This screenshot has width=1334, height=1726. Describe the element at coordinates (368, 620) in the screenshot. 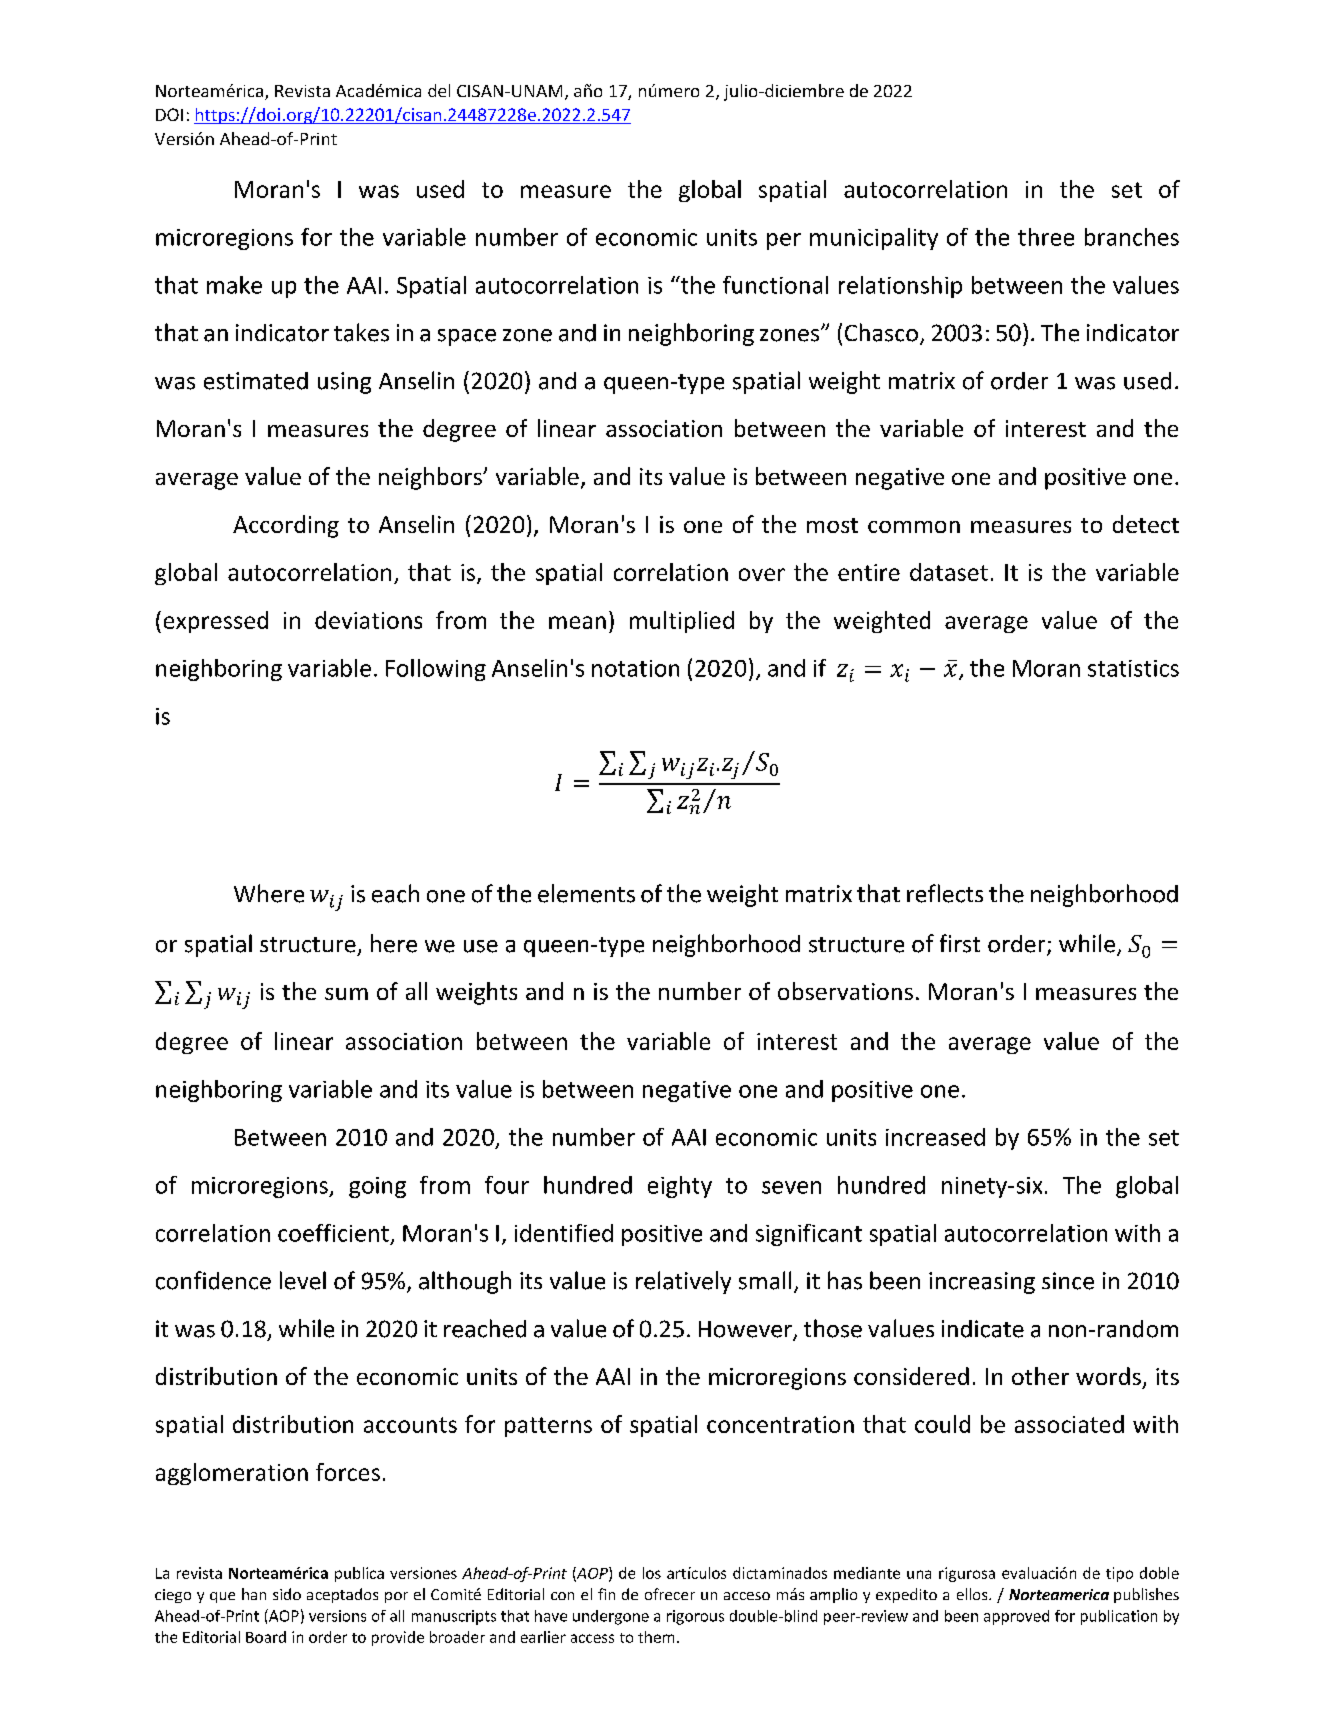

I see `deviations` at that location.
